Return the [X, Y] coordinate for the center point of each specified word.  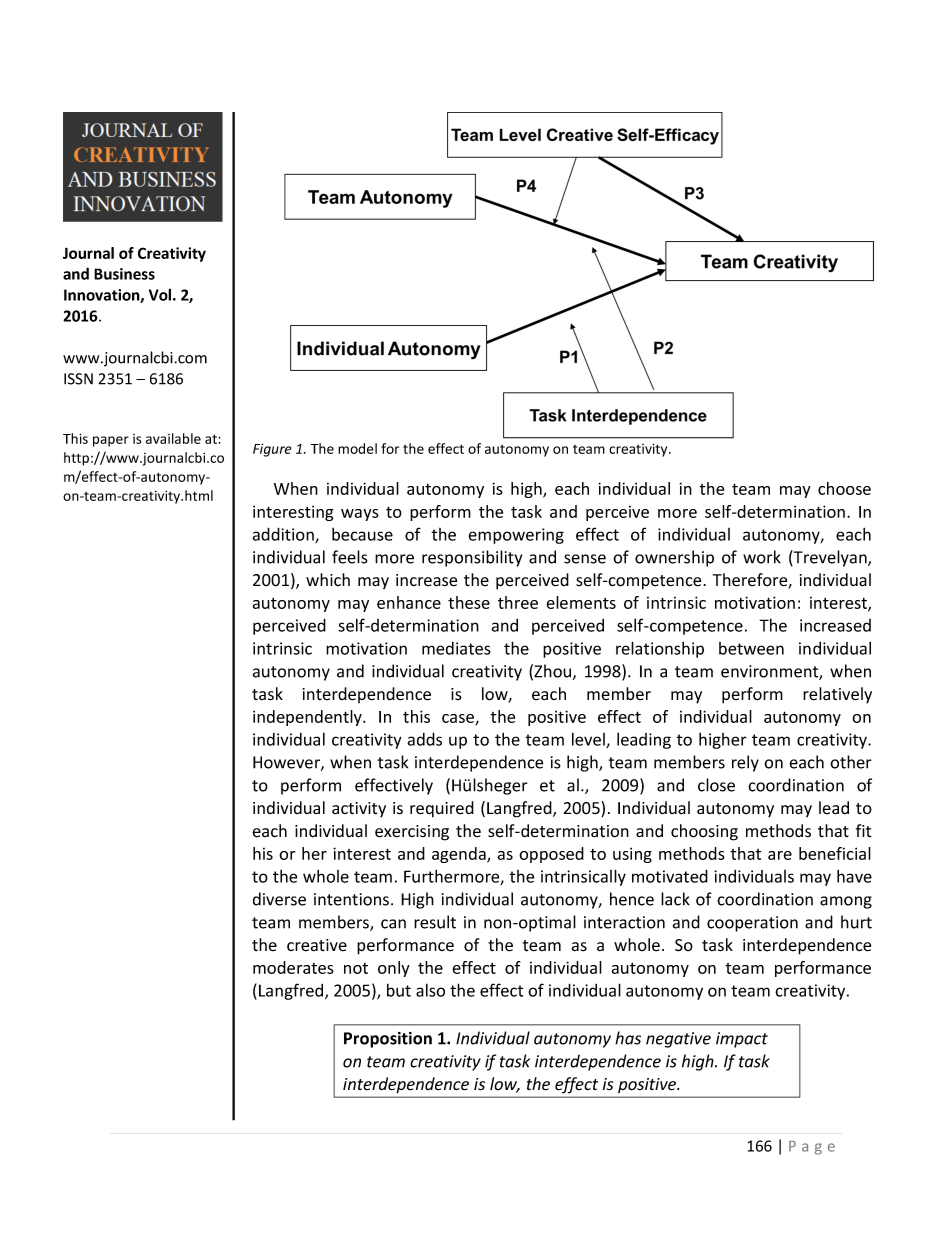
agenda [460, 855]
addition [284, 535]
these [469, 602]
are [780, 855]
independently [308, 718]
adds [425, 739]
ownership [674, 558]
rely [745, 763]
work [762, 557]
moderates [293, 967]
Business [124, 274]
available [173, 438]
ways [360, 515]
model [357, 448]
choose [844, 488]
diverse [279, 899]
